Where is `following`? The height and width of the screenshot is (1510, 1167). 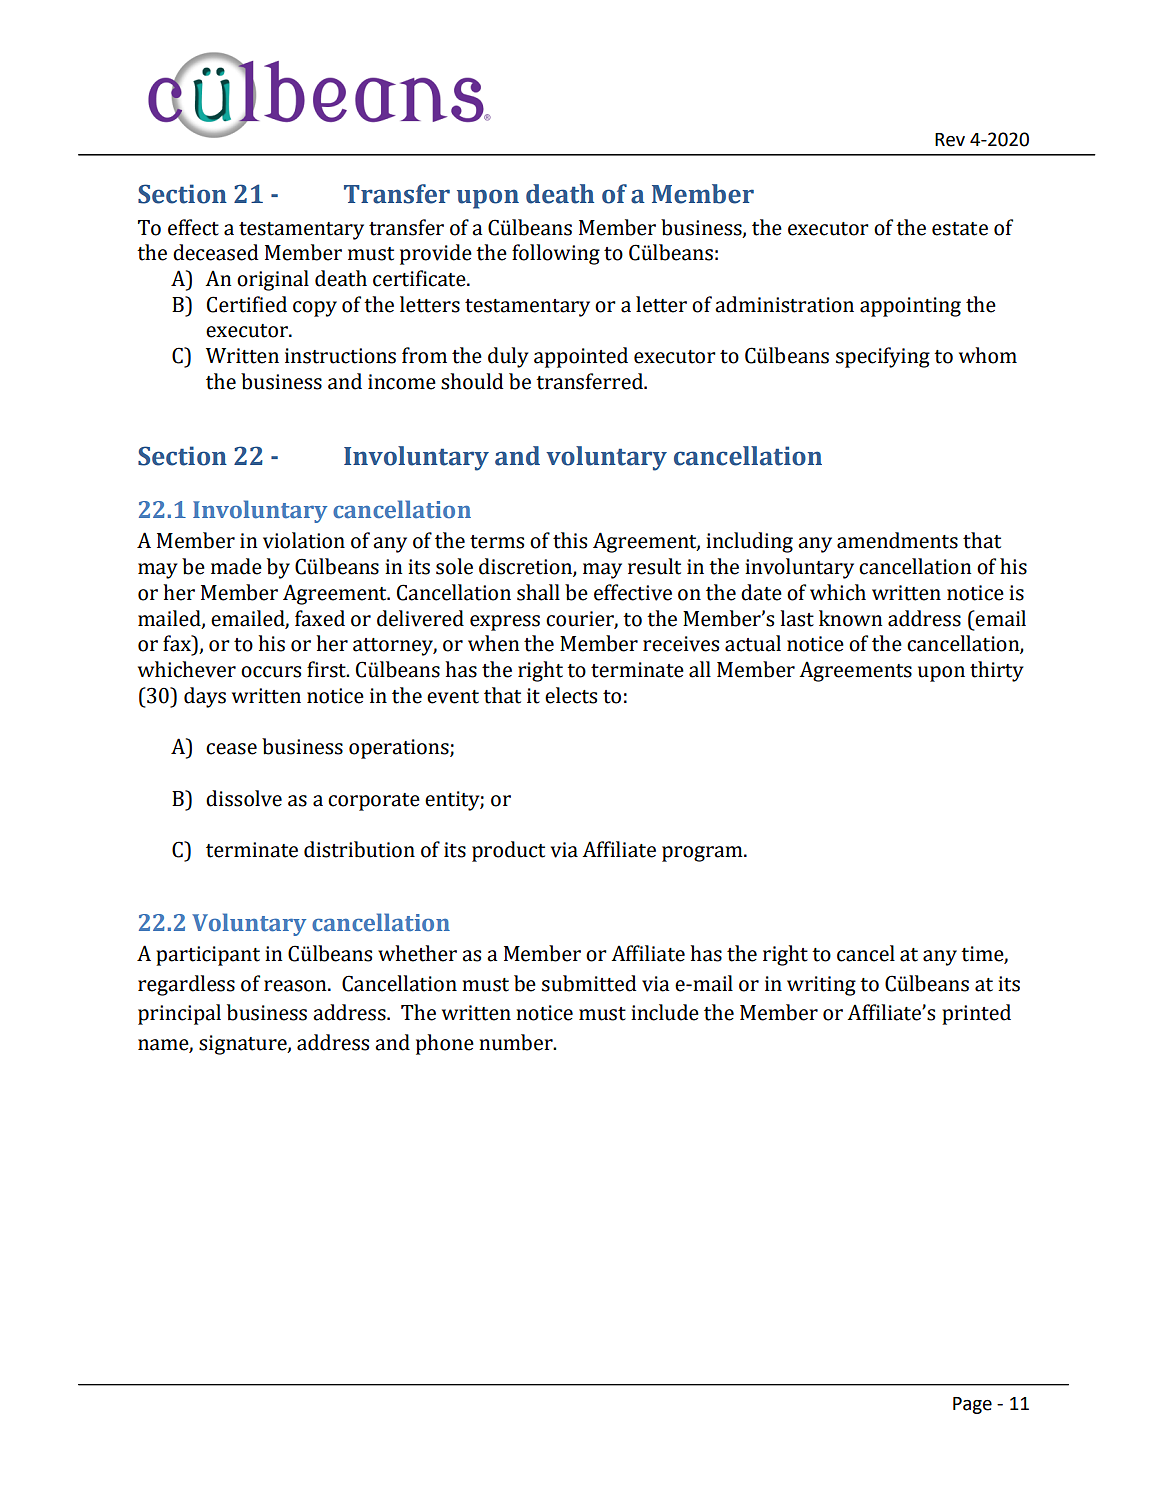
following is located at coordinates (556, 254).
